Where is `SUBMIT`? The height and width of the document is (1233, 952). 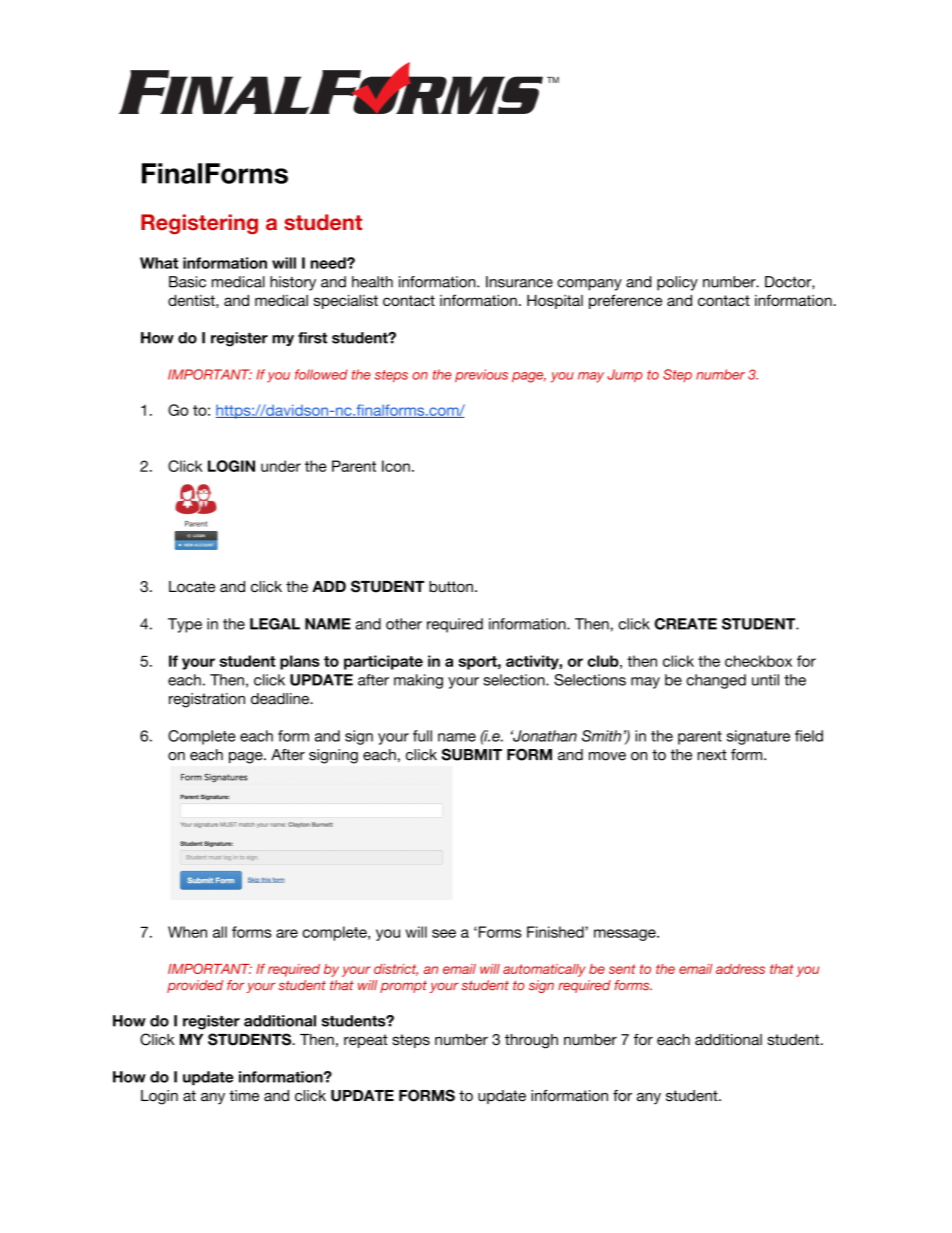
SUBMIT is located at coordinates (471, 754).
